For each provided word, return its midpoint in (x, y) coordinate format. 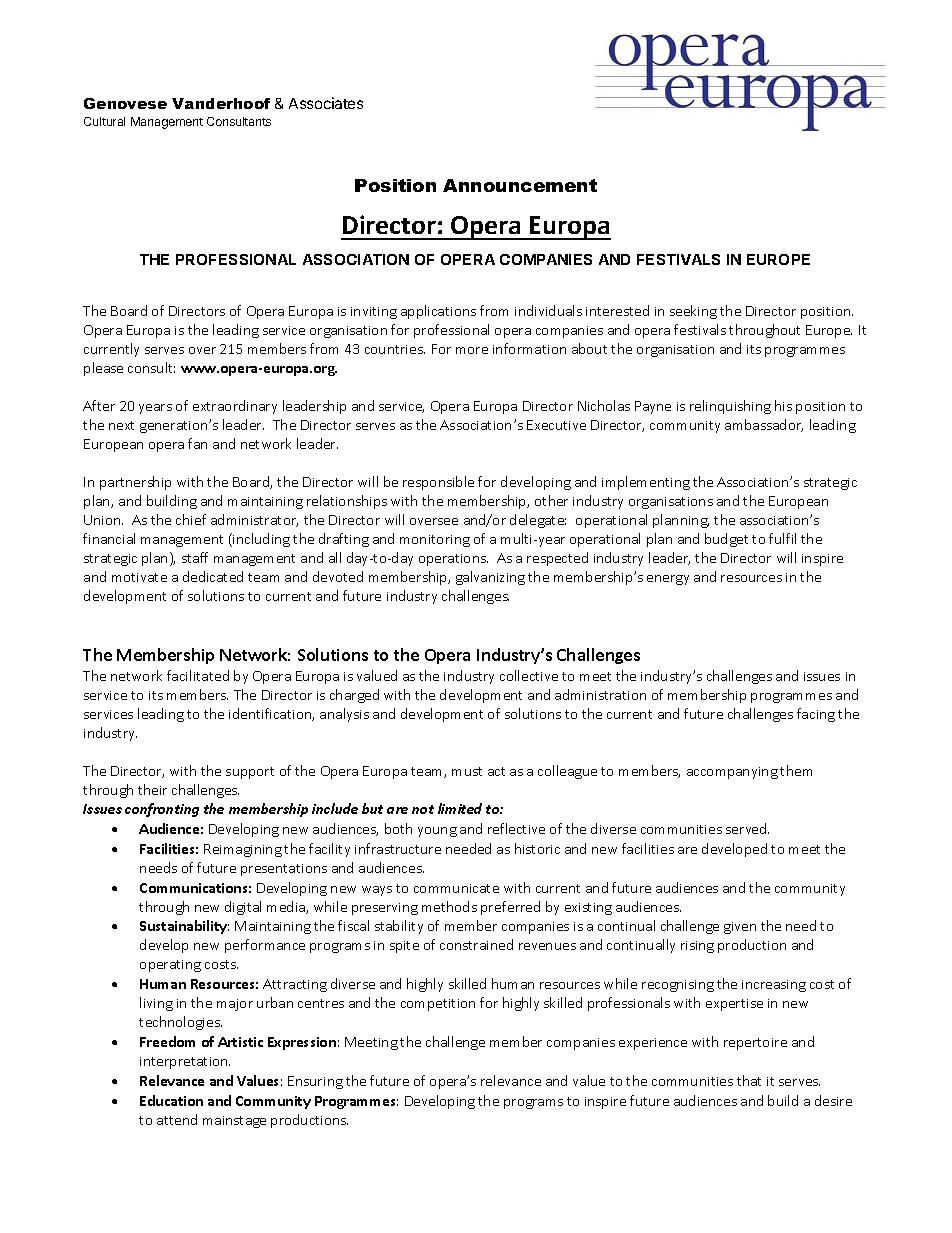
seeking (693, 312)
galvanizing (490, 578)
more (472, 350)
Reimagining (243, 850)
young (437, 832)
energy (668, 580)
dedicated (213, 576)
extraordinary (235, 407)
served (747, 828)
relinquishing (730, 407)
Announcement (520, 185)
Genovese (125, 103)
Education (171, 1100)
